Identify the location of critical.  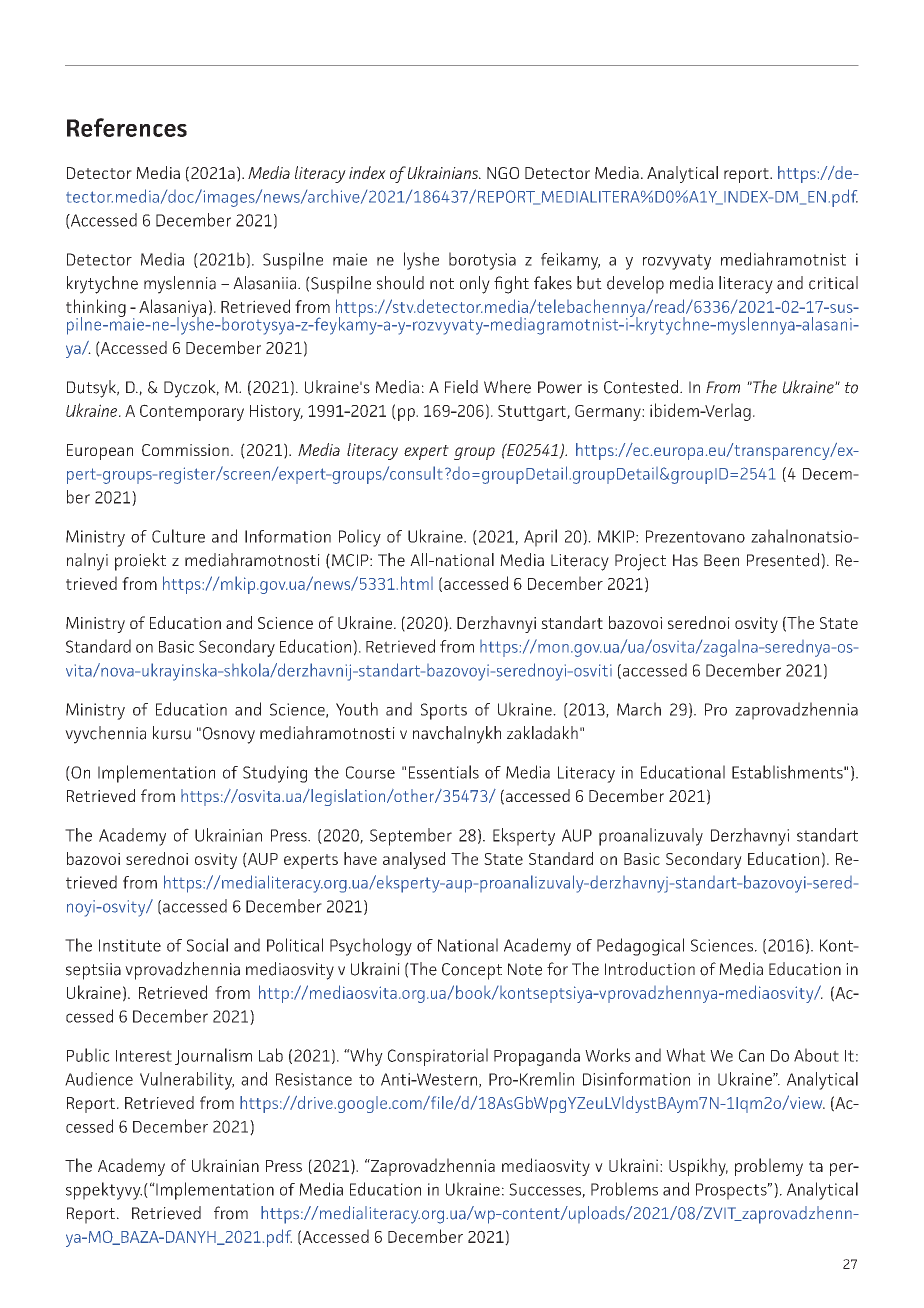
(833, 283).
